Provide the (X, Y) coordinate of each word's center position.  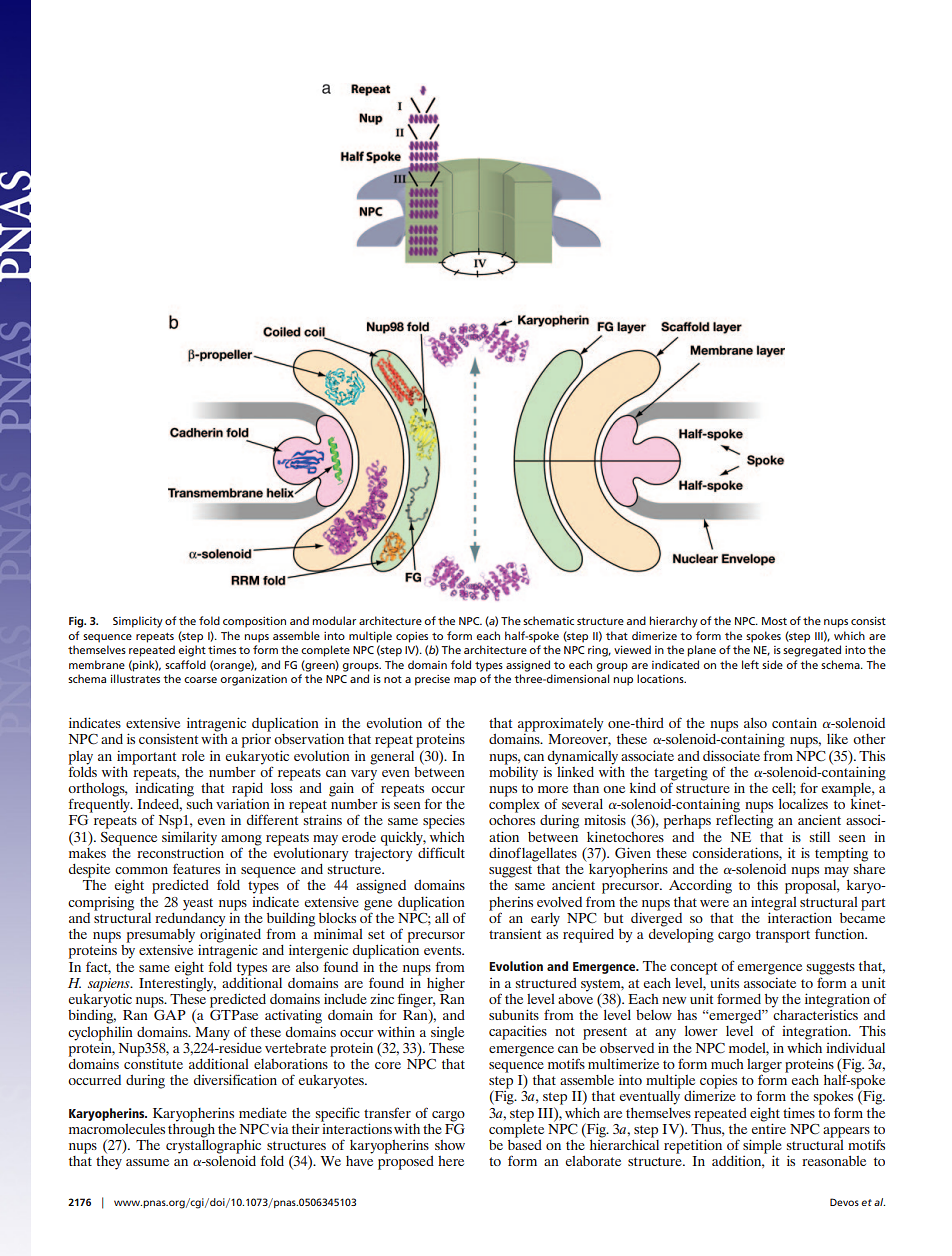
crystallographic (213, 1145)
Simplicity (138, 622)
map (465, 681)
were (714, 903)
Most (774, 621)
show (450, 1145)
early (545, 920)
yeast (198, 904)
